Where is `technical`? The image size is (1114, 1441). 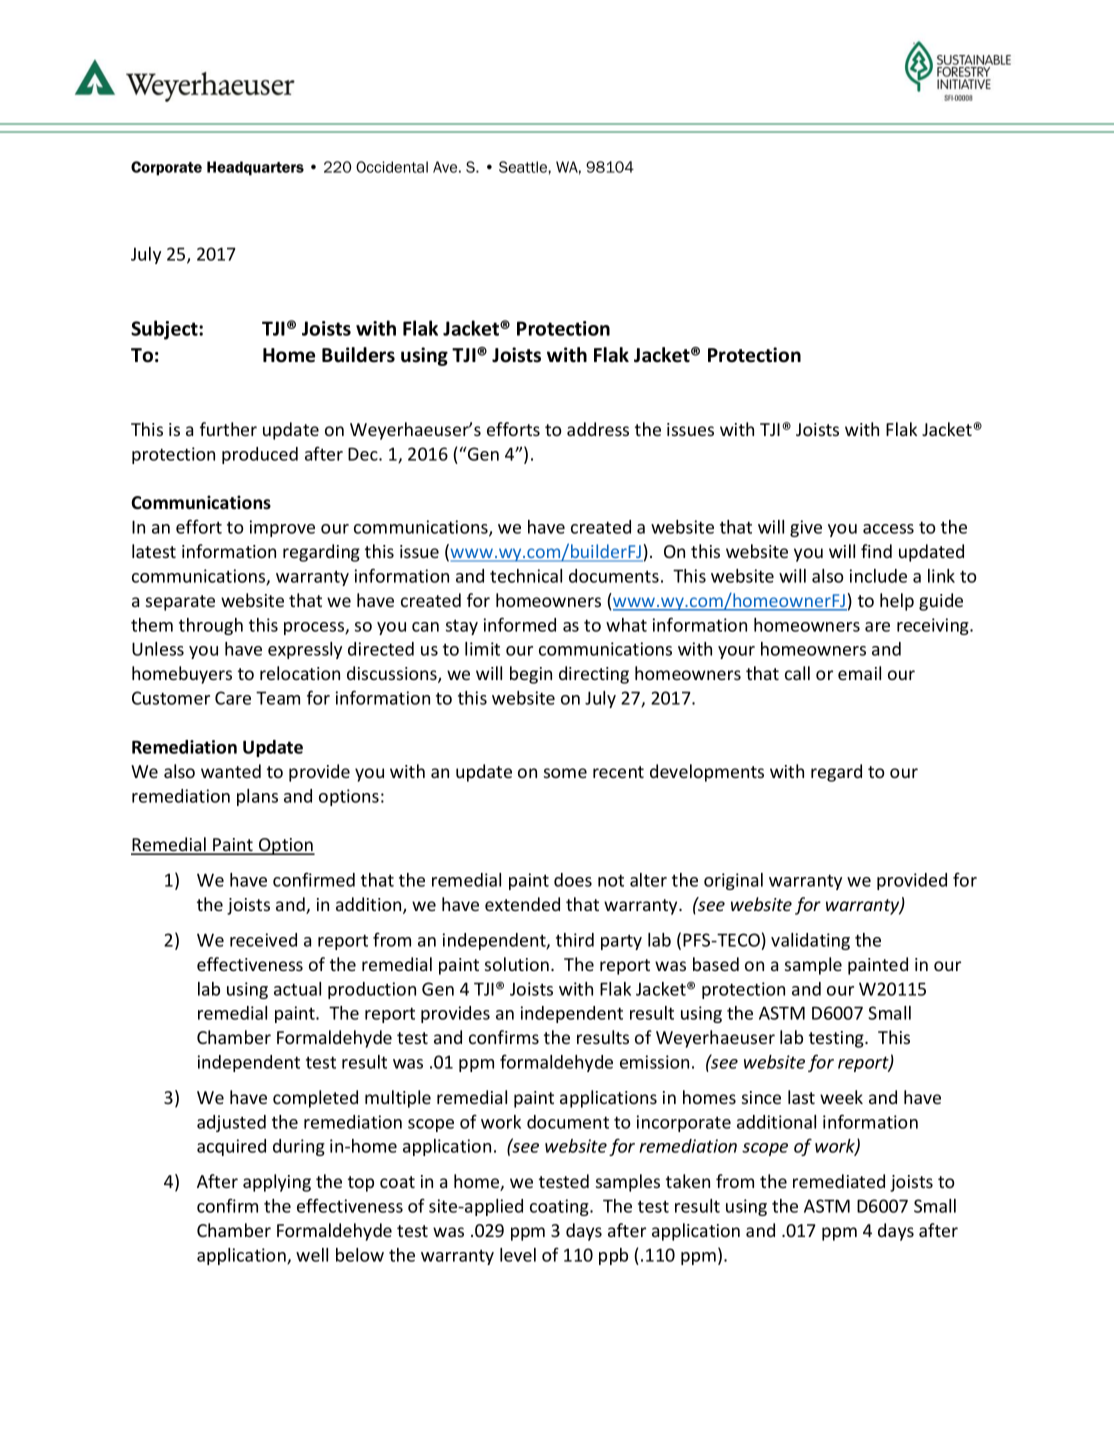 technical is located at coordinates (526, 576).
